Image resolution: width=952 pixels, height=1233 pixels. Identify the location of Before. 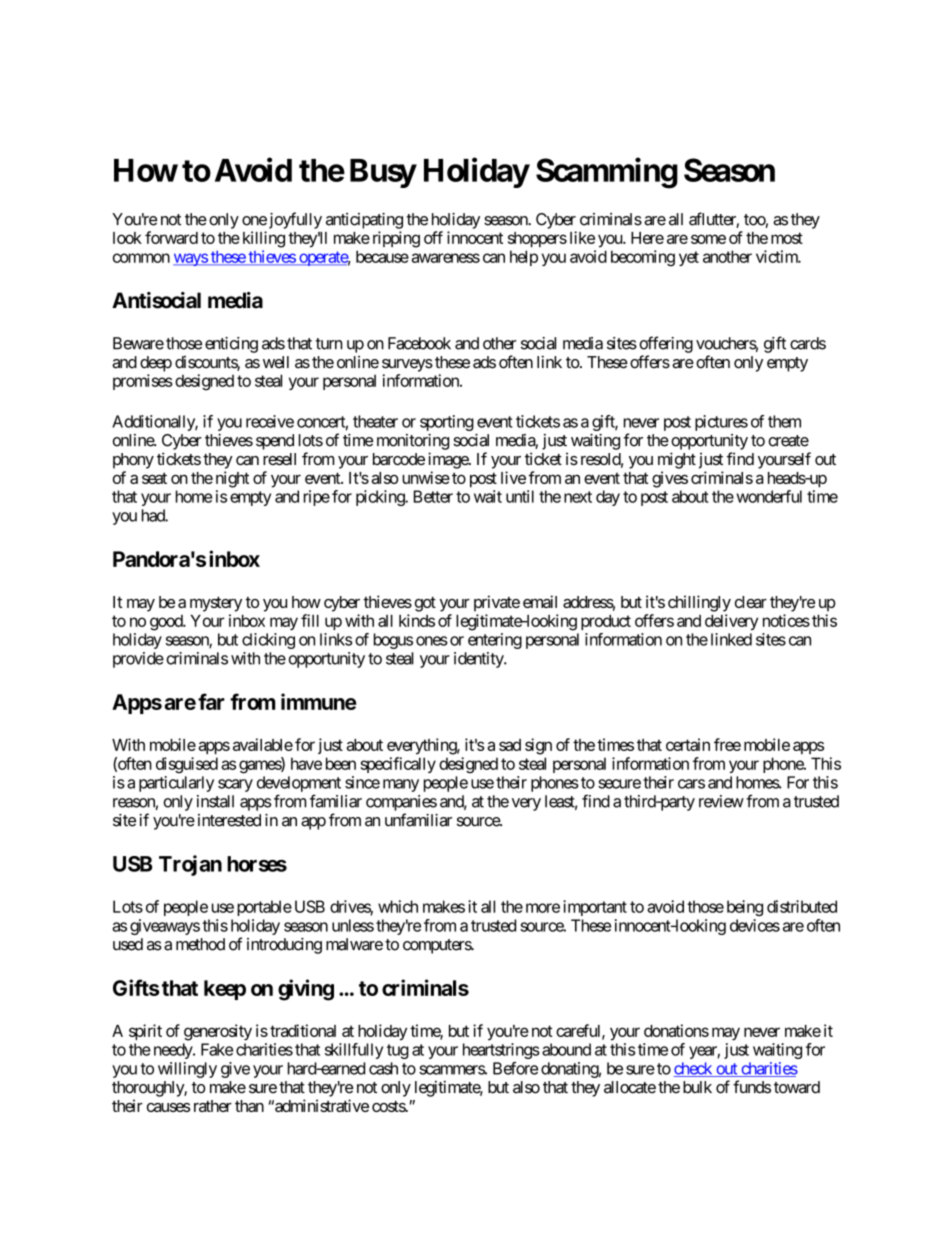
(515, 1068).
